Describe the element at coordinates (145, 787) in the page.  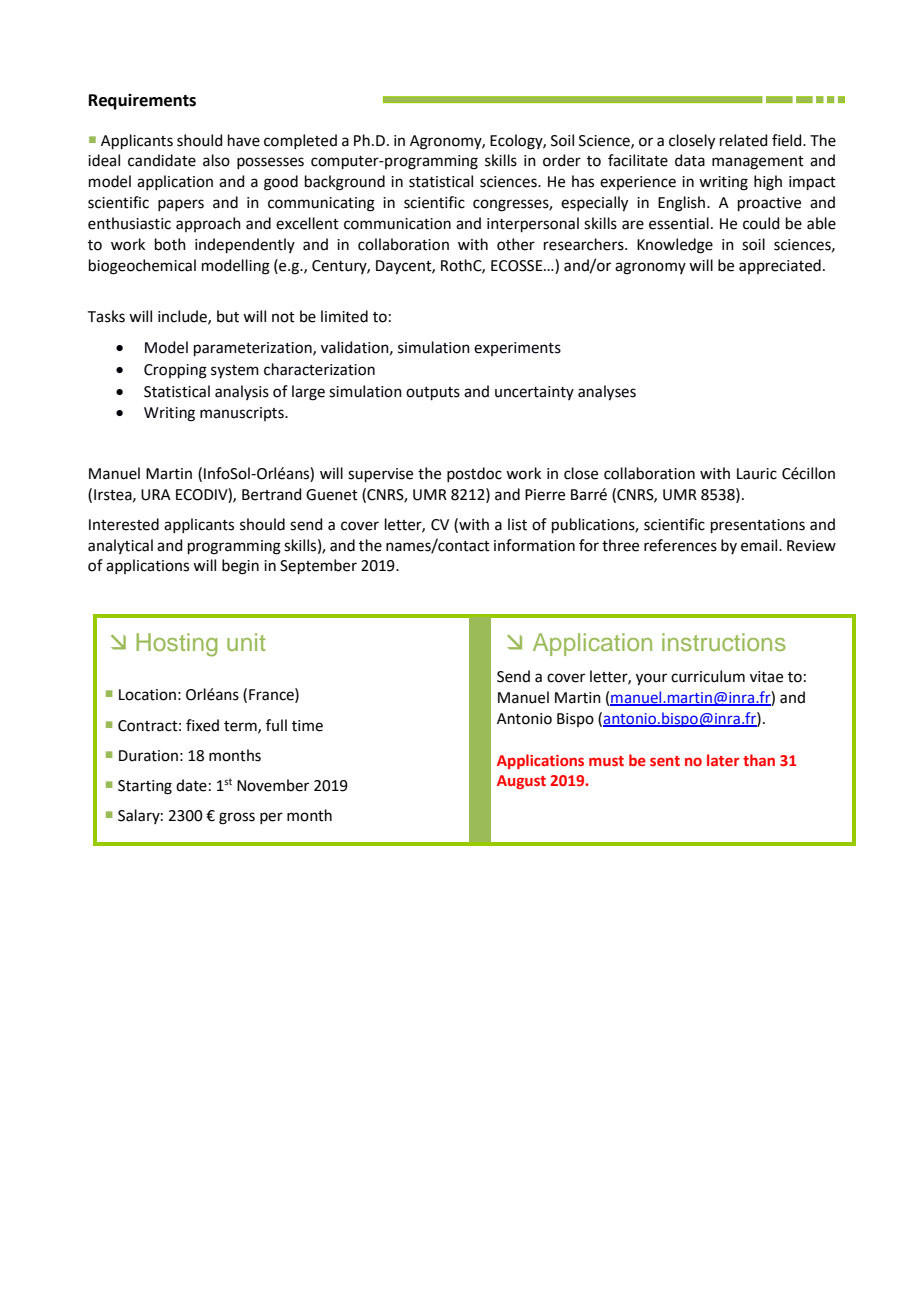
I see `Starting` at that location.
